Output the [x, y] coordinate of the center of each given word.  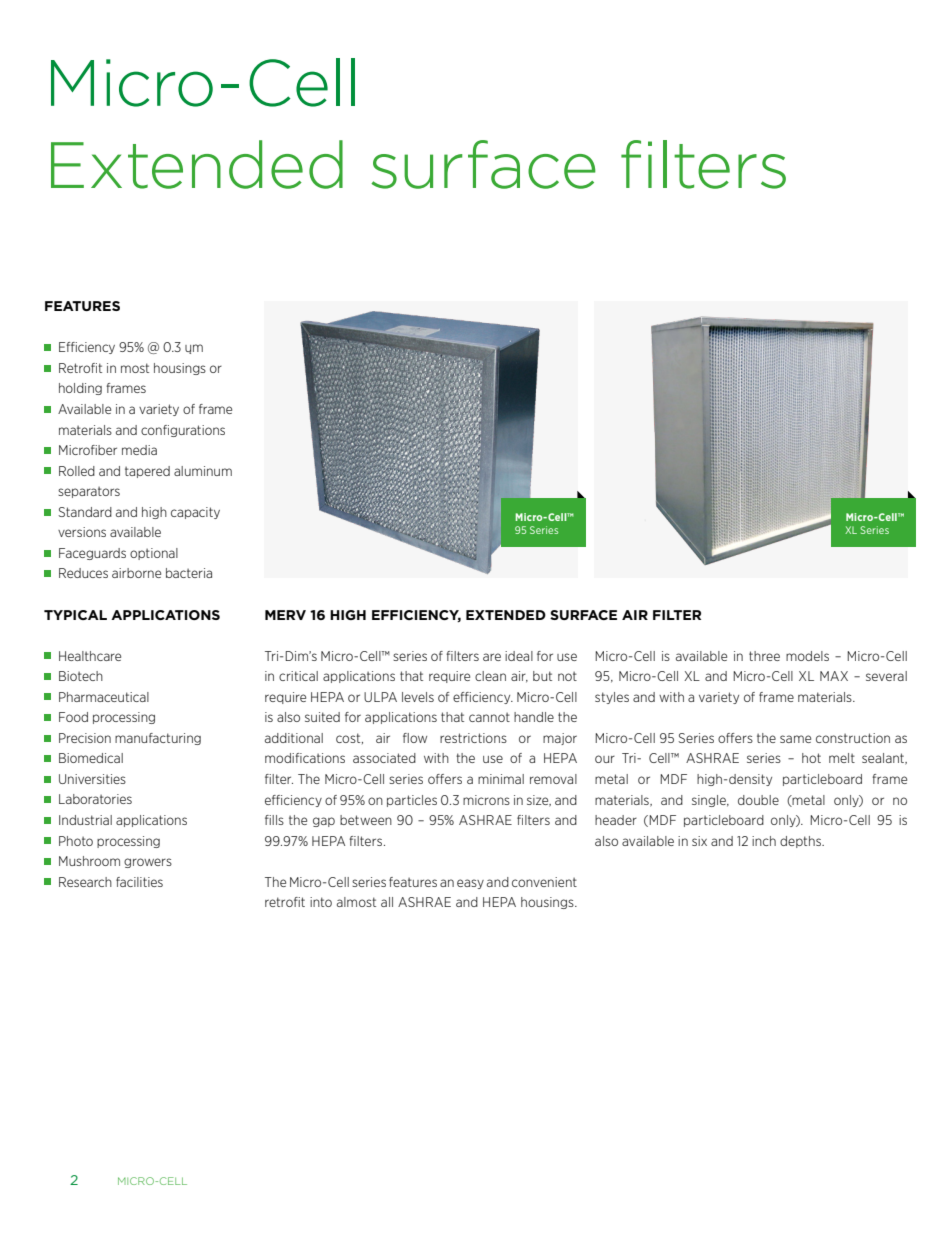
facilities [139, 882]
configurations [183, 431]
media [139, 450]
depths [801, 842]
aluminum [203, 471]
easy [470, 884]
